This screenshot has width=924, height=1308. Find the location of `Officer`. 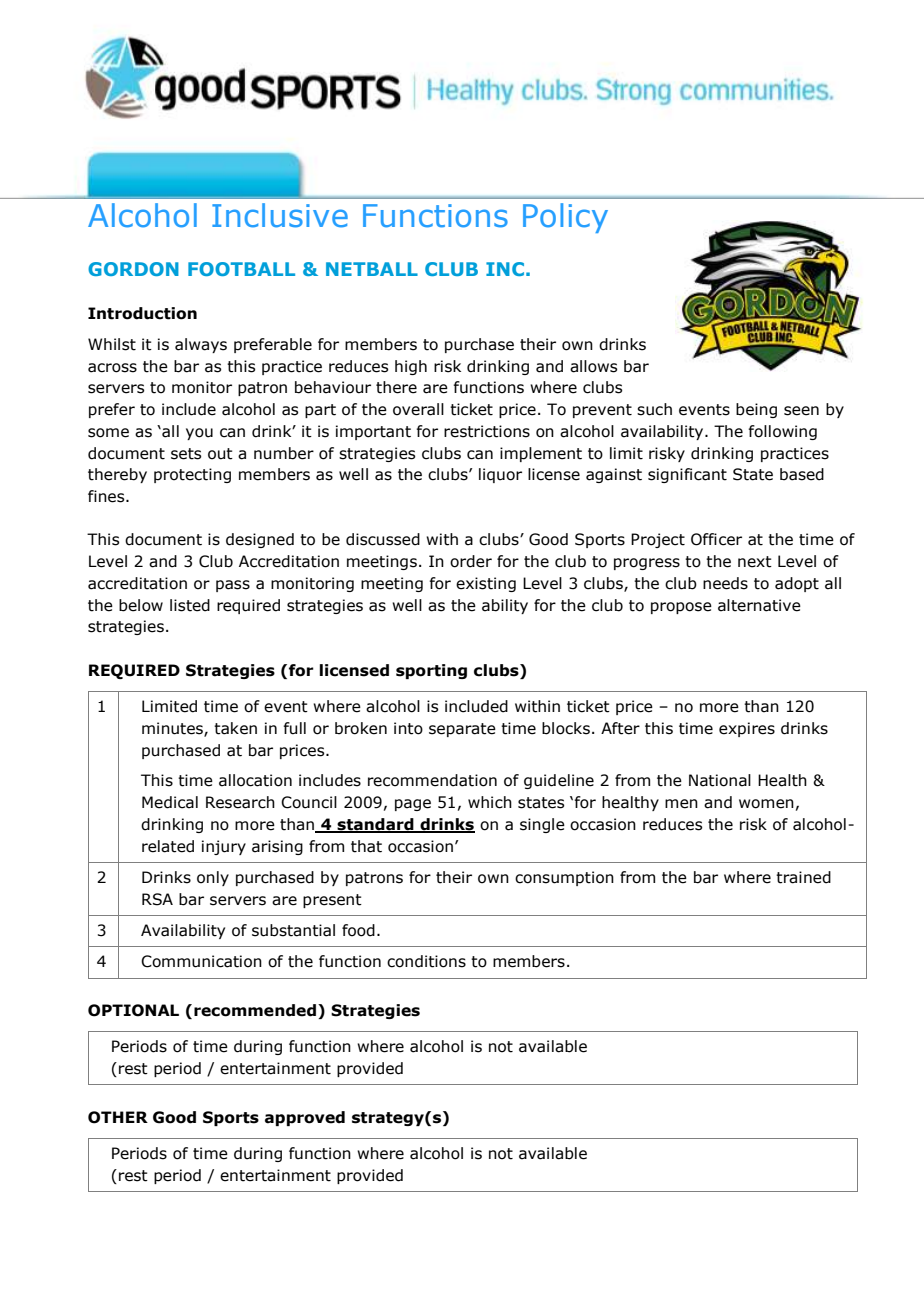

Officer is located at coordinates (716, 539).
